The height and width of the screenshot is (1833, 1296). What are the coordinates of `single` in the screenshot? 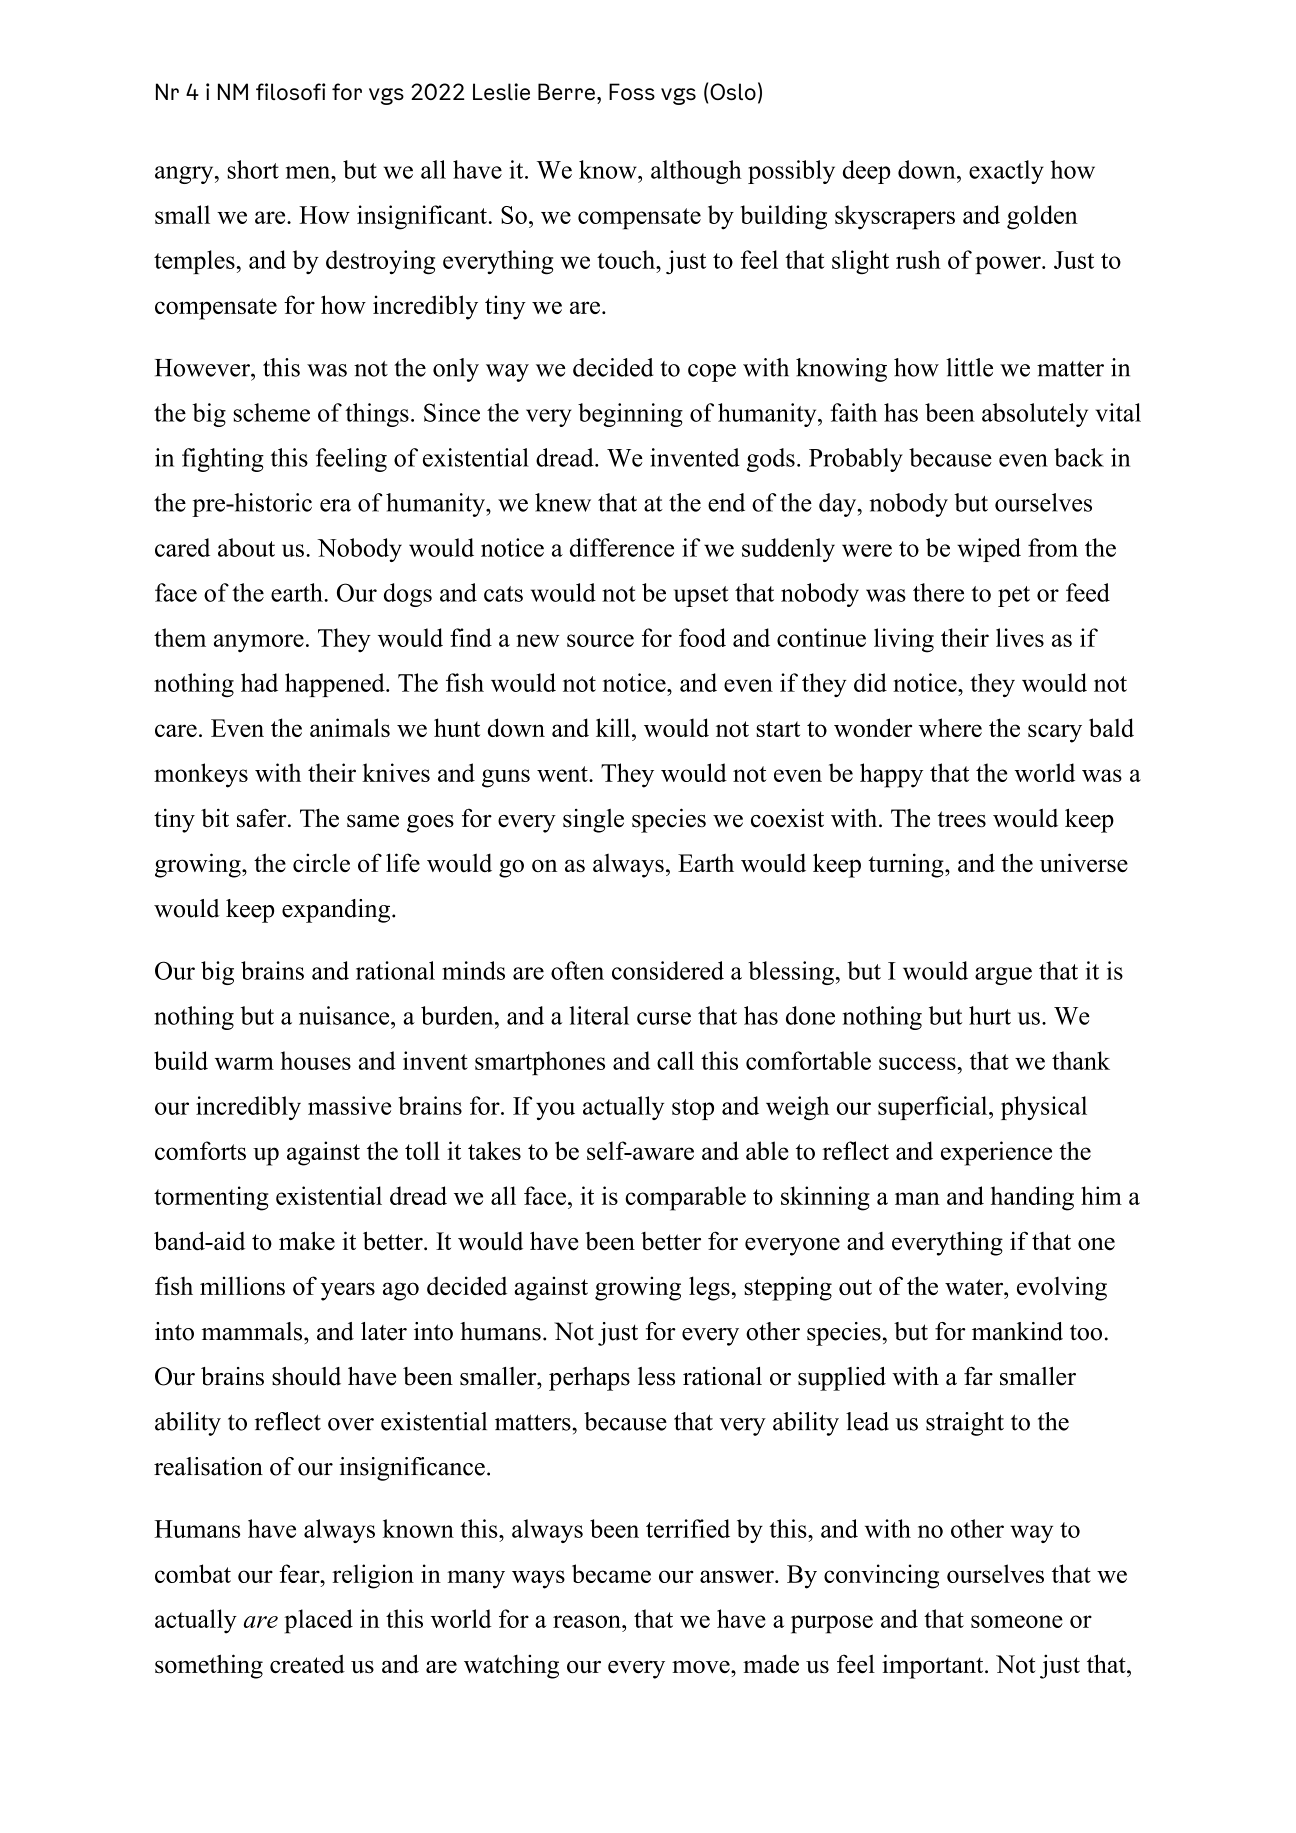 It's located at (593, 821).
